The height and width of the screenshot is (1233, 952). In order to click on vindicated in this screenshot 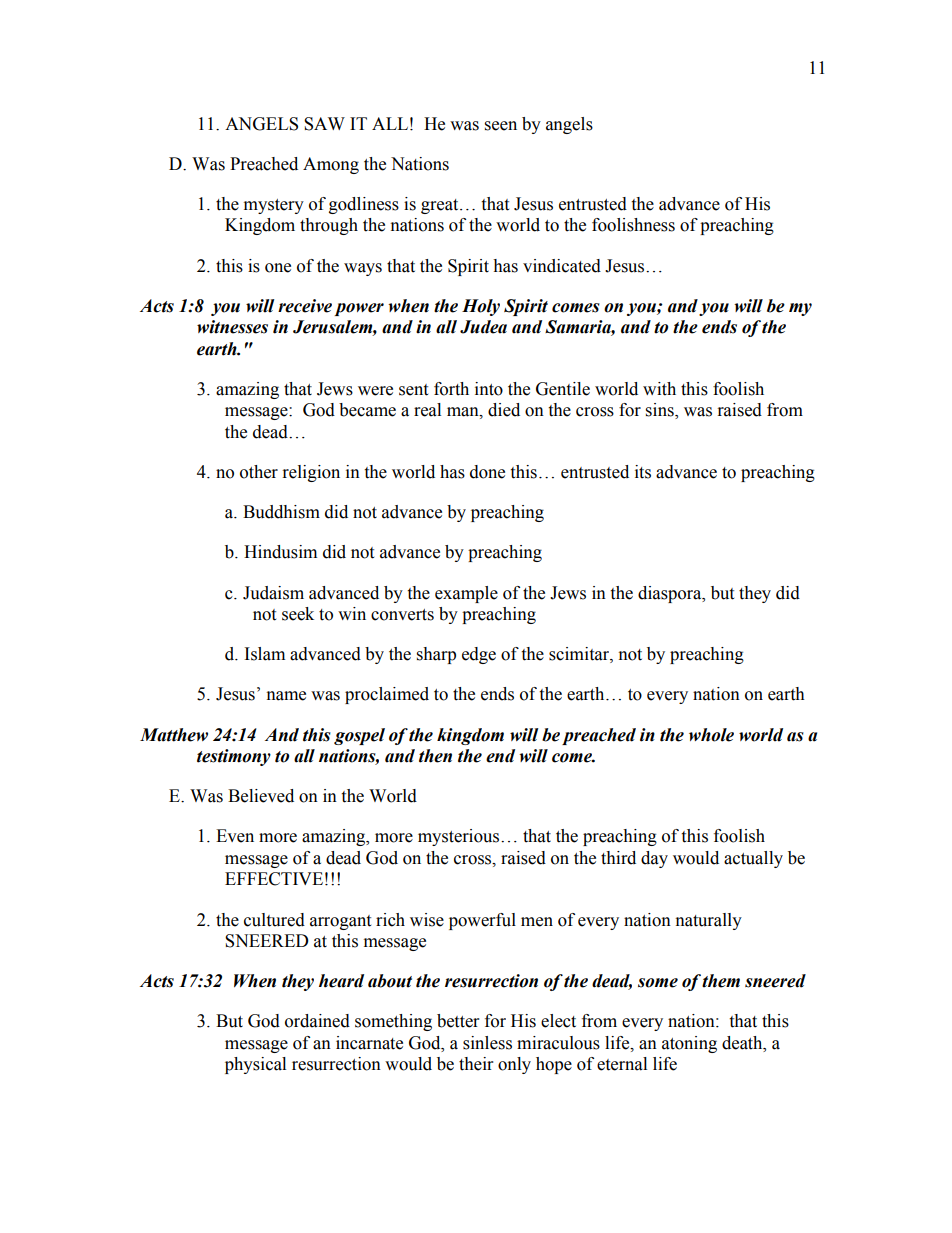, I will do `click(562, 266)`.
